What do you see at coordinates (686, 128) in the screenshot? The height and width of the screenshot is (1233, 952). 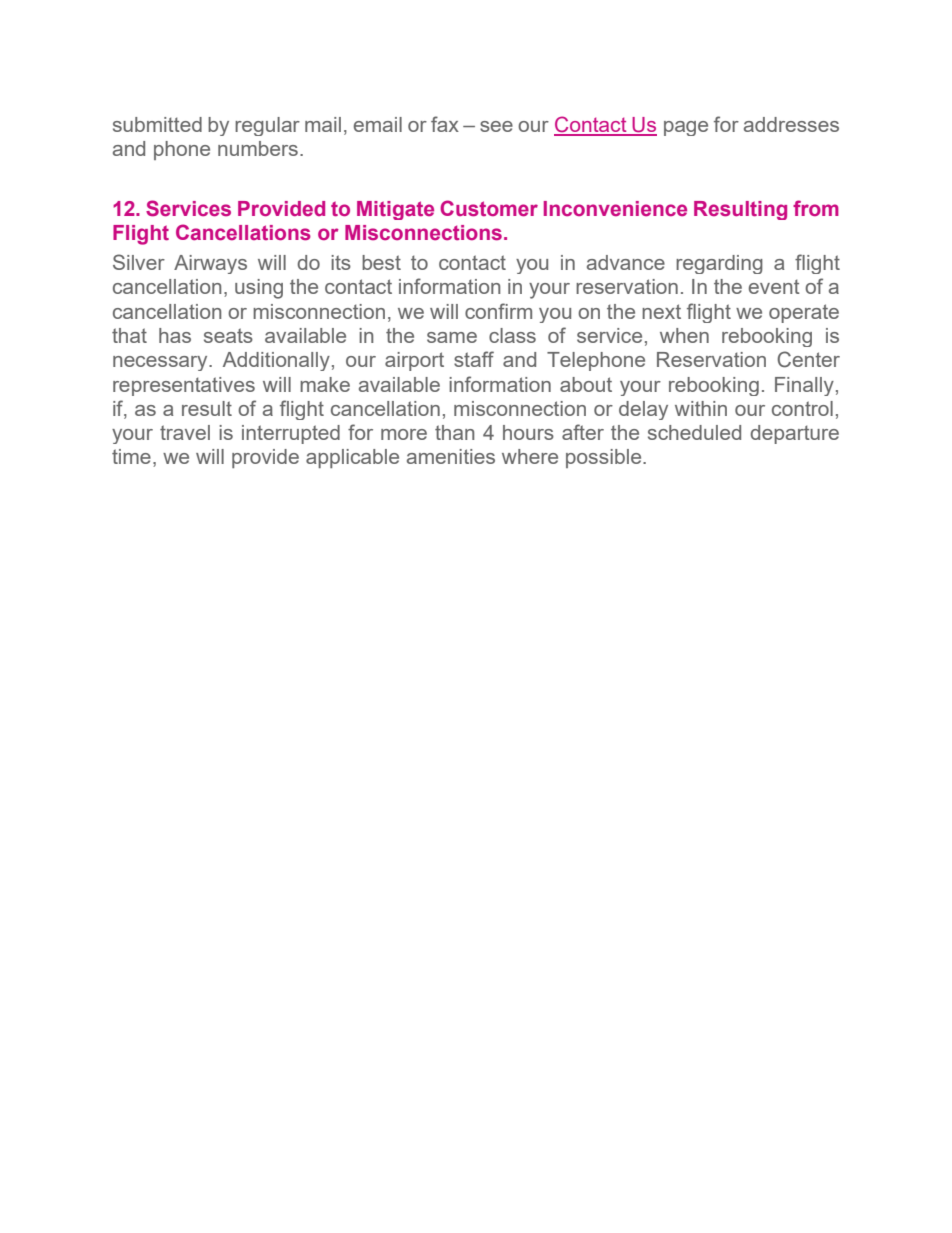 I see `page` at bounding box center [686, 128].
